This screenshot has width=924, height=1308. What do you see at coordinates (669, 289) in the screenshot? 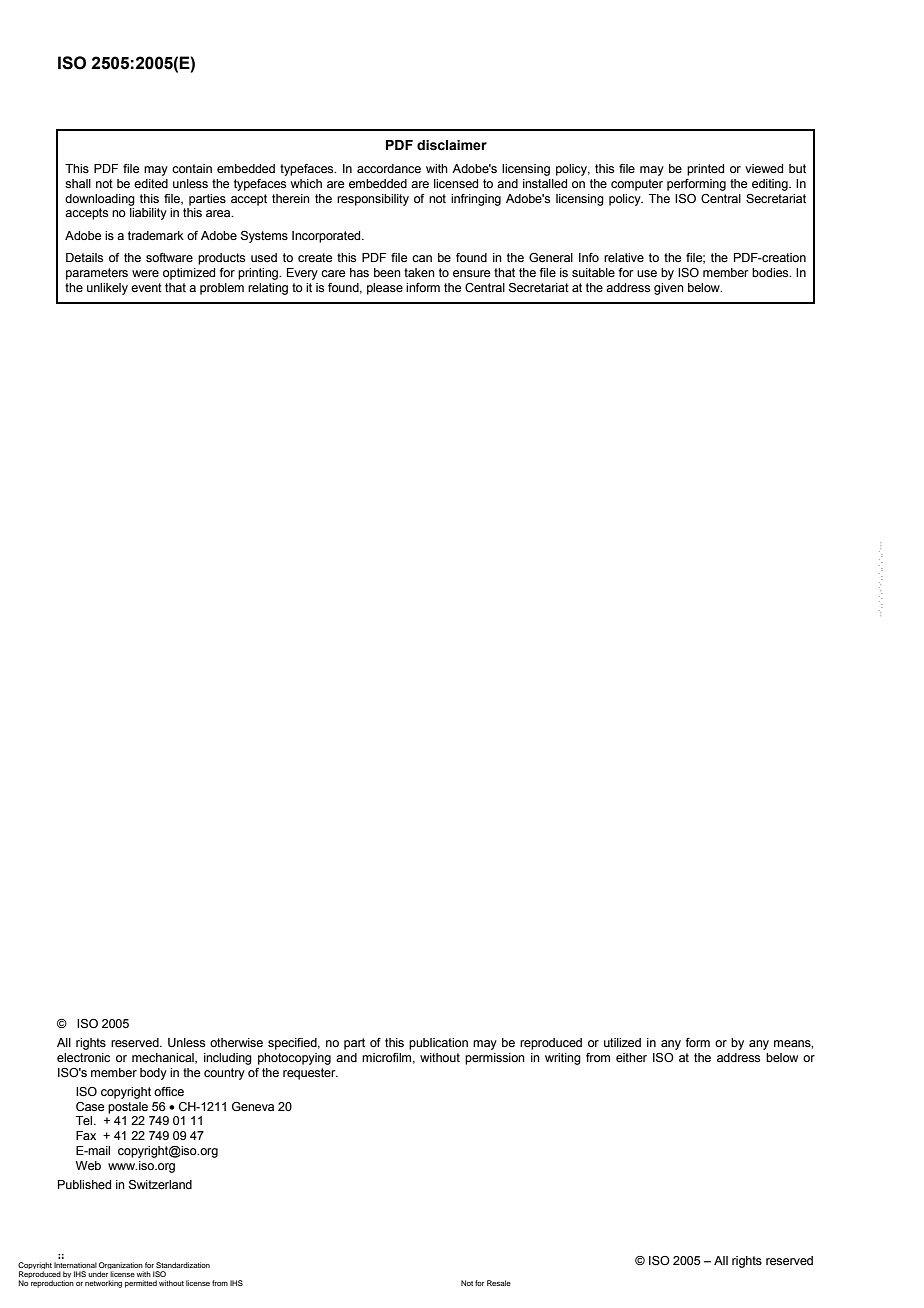
I see `given` at bounding box center [669, 289].
